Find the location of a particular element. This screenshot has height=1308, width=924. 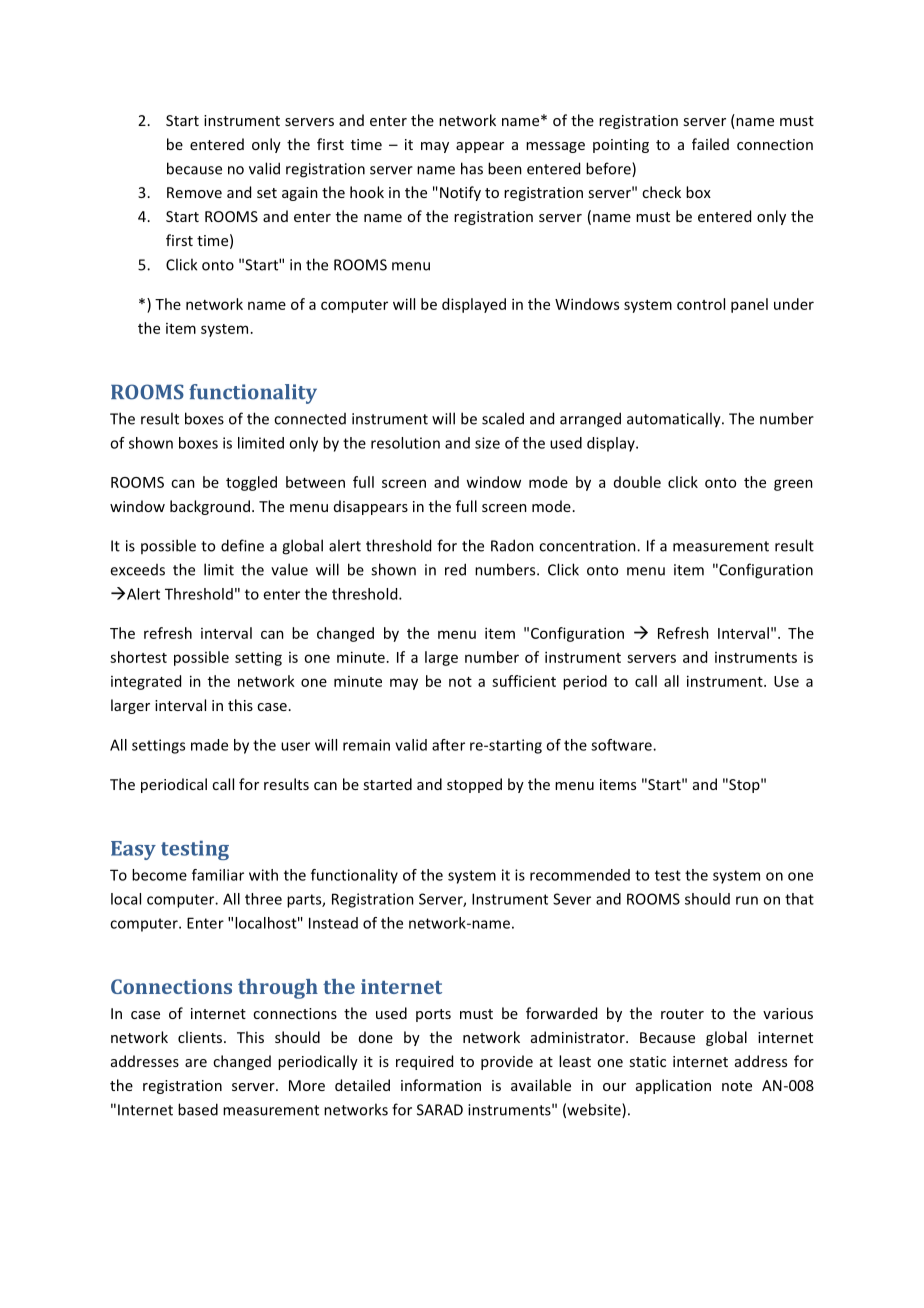

has is located at coordinates (472, 168).
